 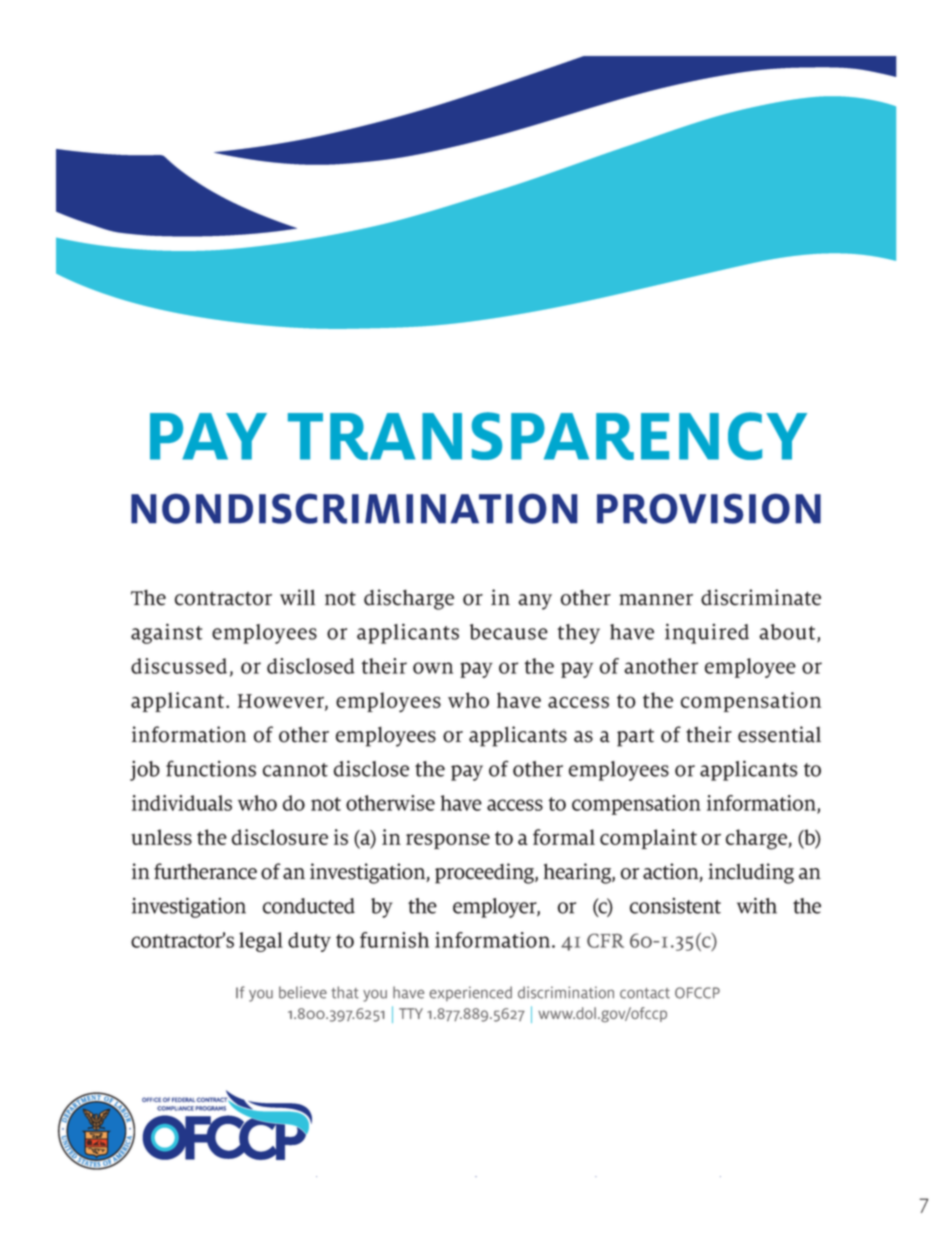 I want to click on essential, so click(x=779, y=734).
